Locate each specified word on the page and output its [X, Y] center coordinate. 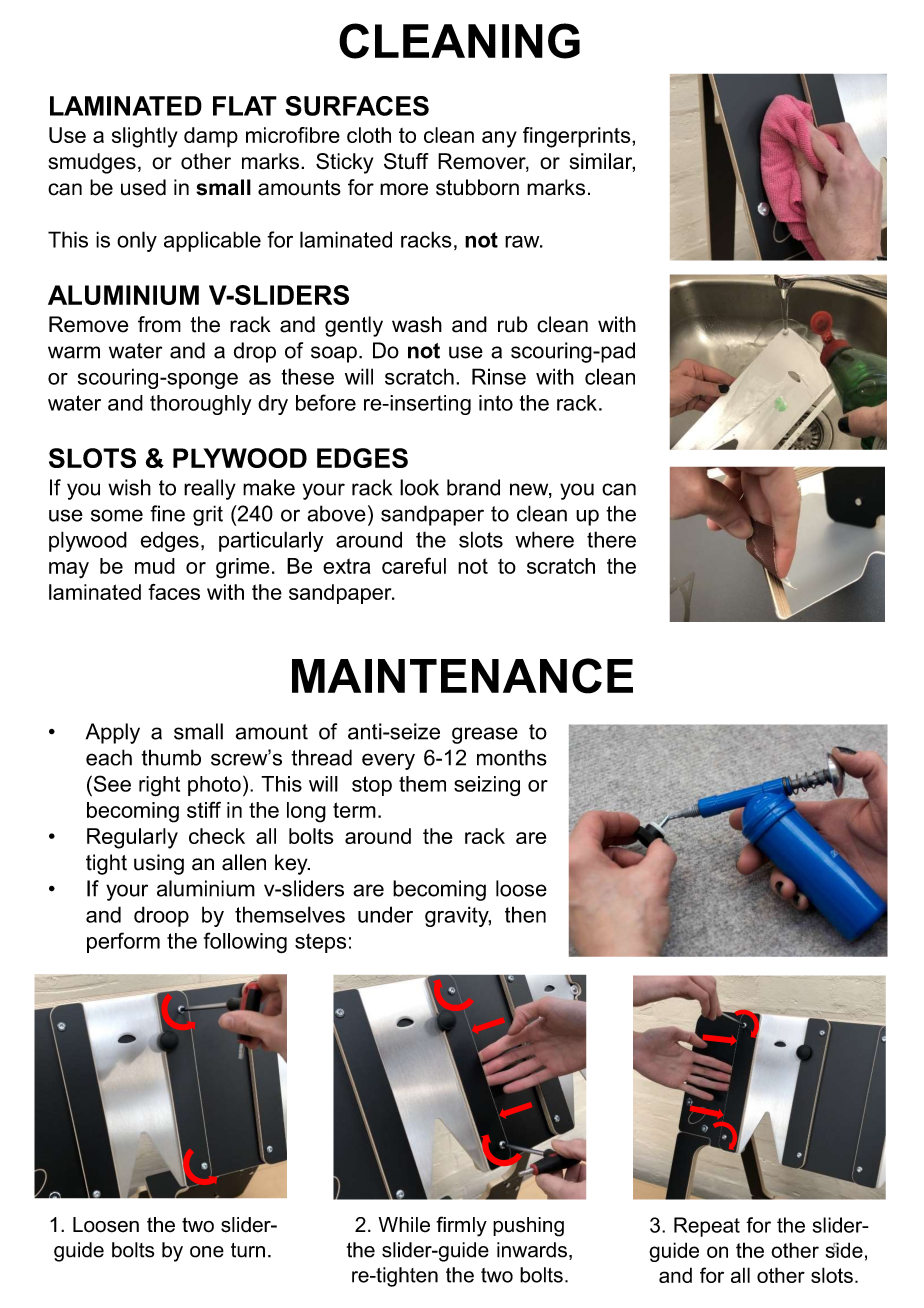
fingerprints [578, 137]
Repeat [707, 1227]
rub [513, 324]
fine [167, 513]
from [159, 324]
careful [414, 565]
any [499, 139]
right [159, 786]
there [611, 539]
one [207, 1252]
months [512, 757]
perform [123, 942]
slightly [145, 137]
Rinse [499, 376]
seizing [487, 786]
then [525, 914]
